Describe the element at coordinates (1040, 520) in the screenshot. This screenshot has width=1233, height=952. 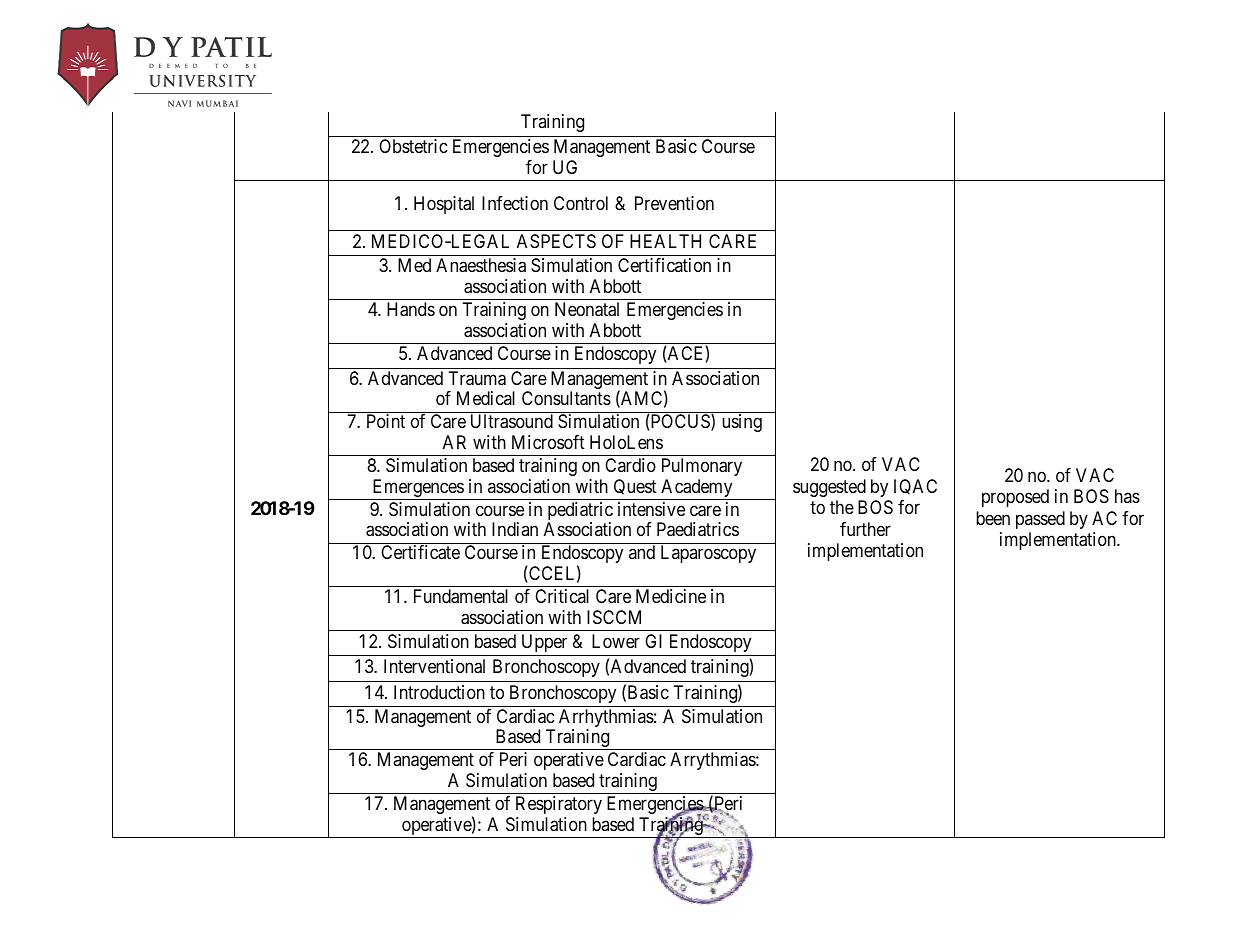
I see `passed` at that location.
